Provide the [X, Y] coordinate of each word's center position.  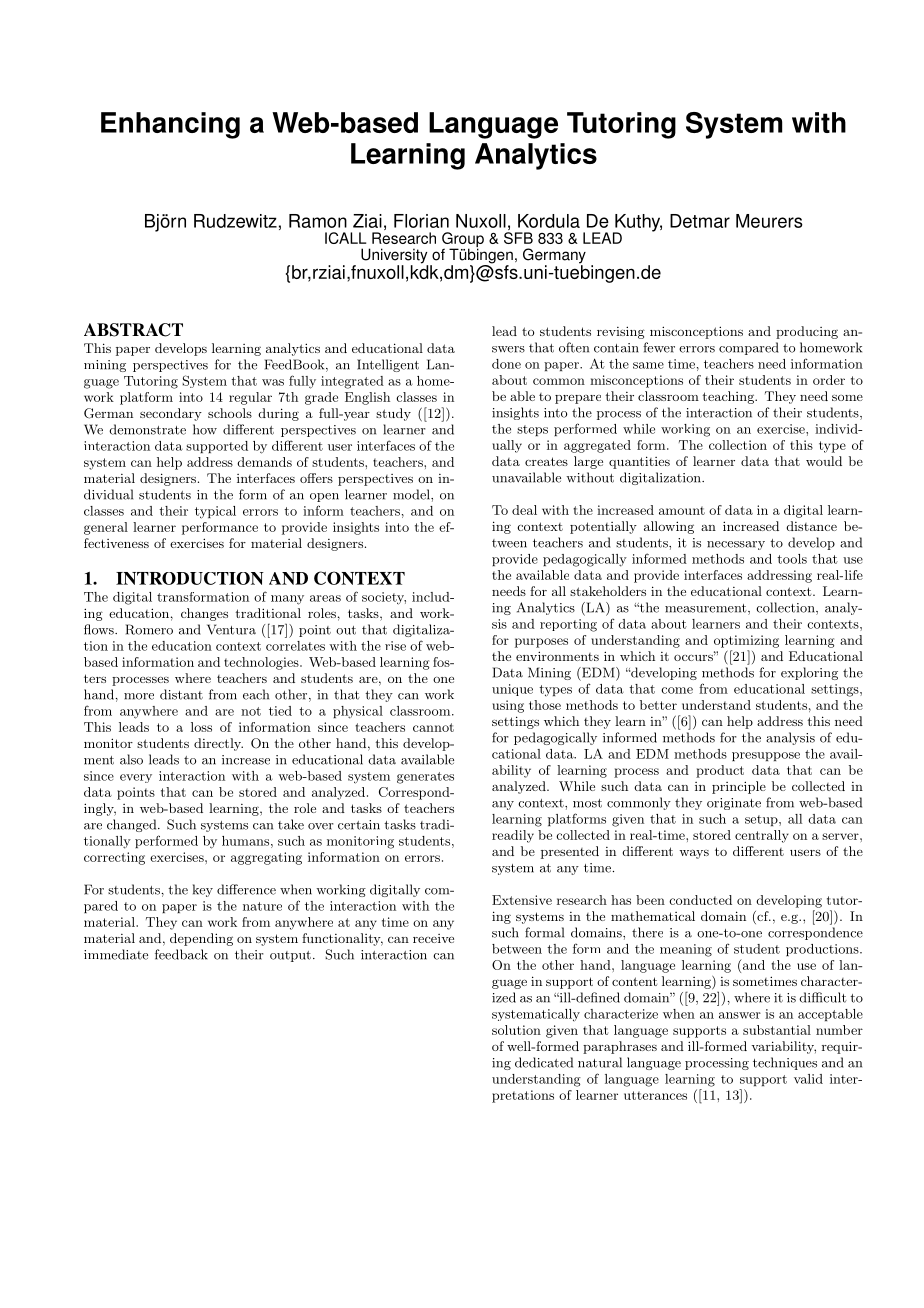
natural [600, 1062]
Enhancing [170, 125]
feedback [181, 954]
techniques [785, 1063]
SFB [518, 238]
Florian [421, 221]
